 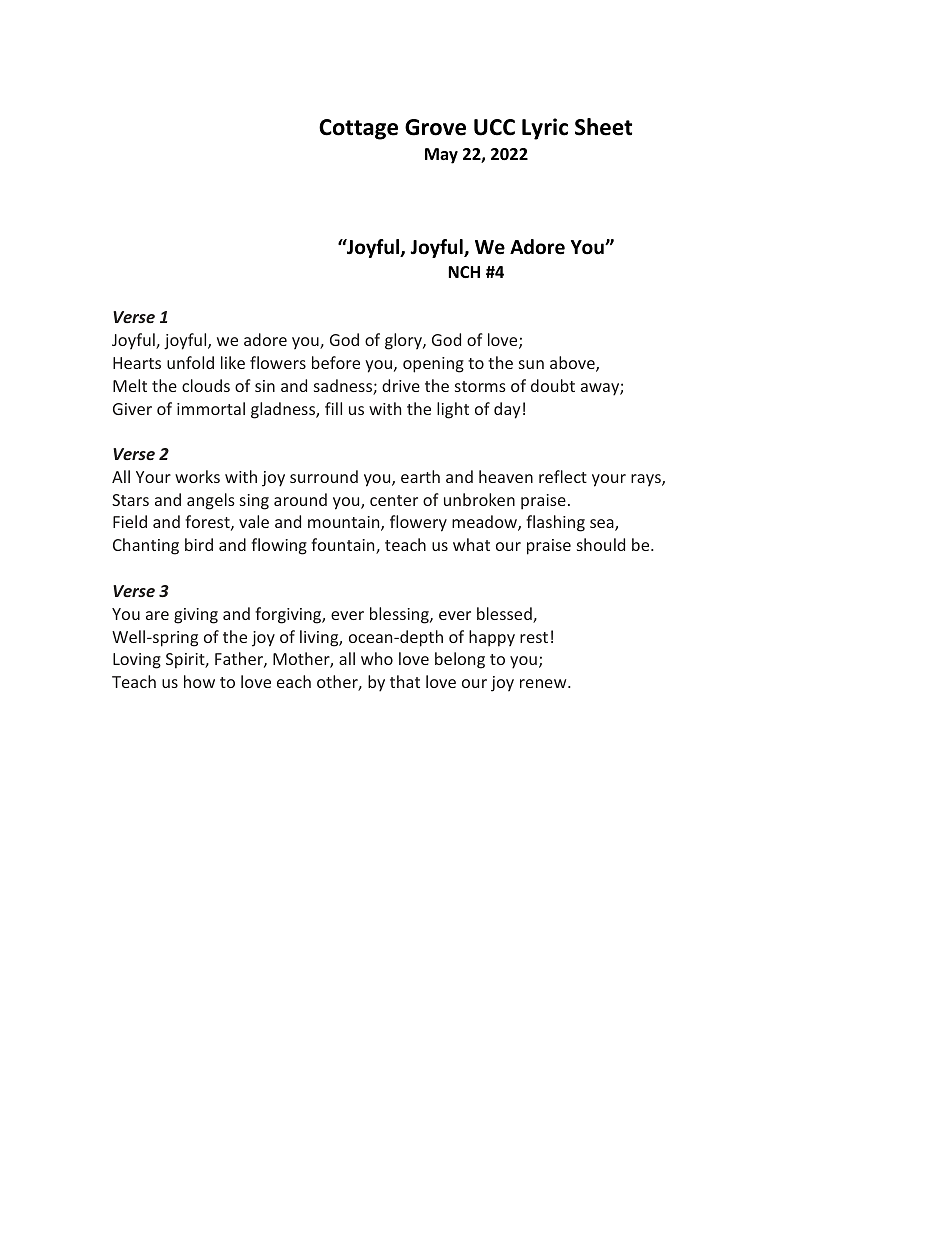 I want to click on immortal, so click(x=211, y=408).
